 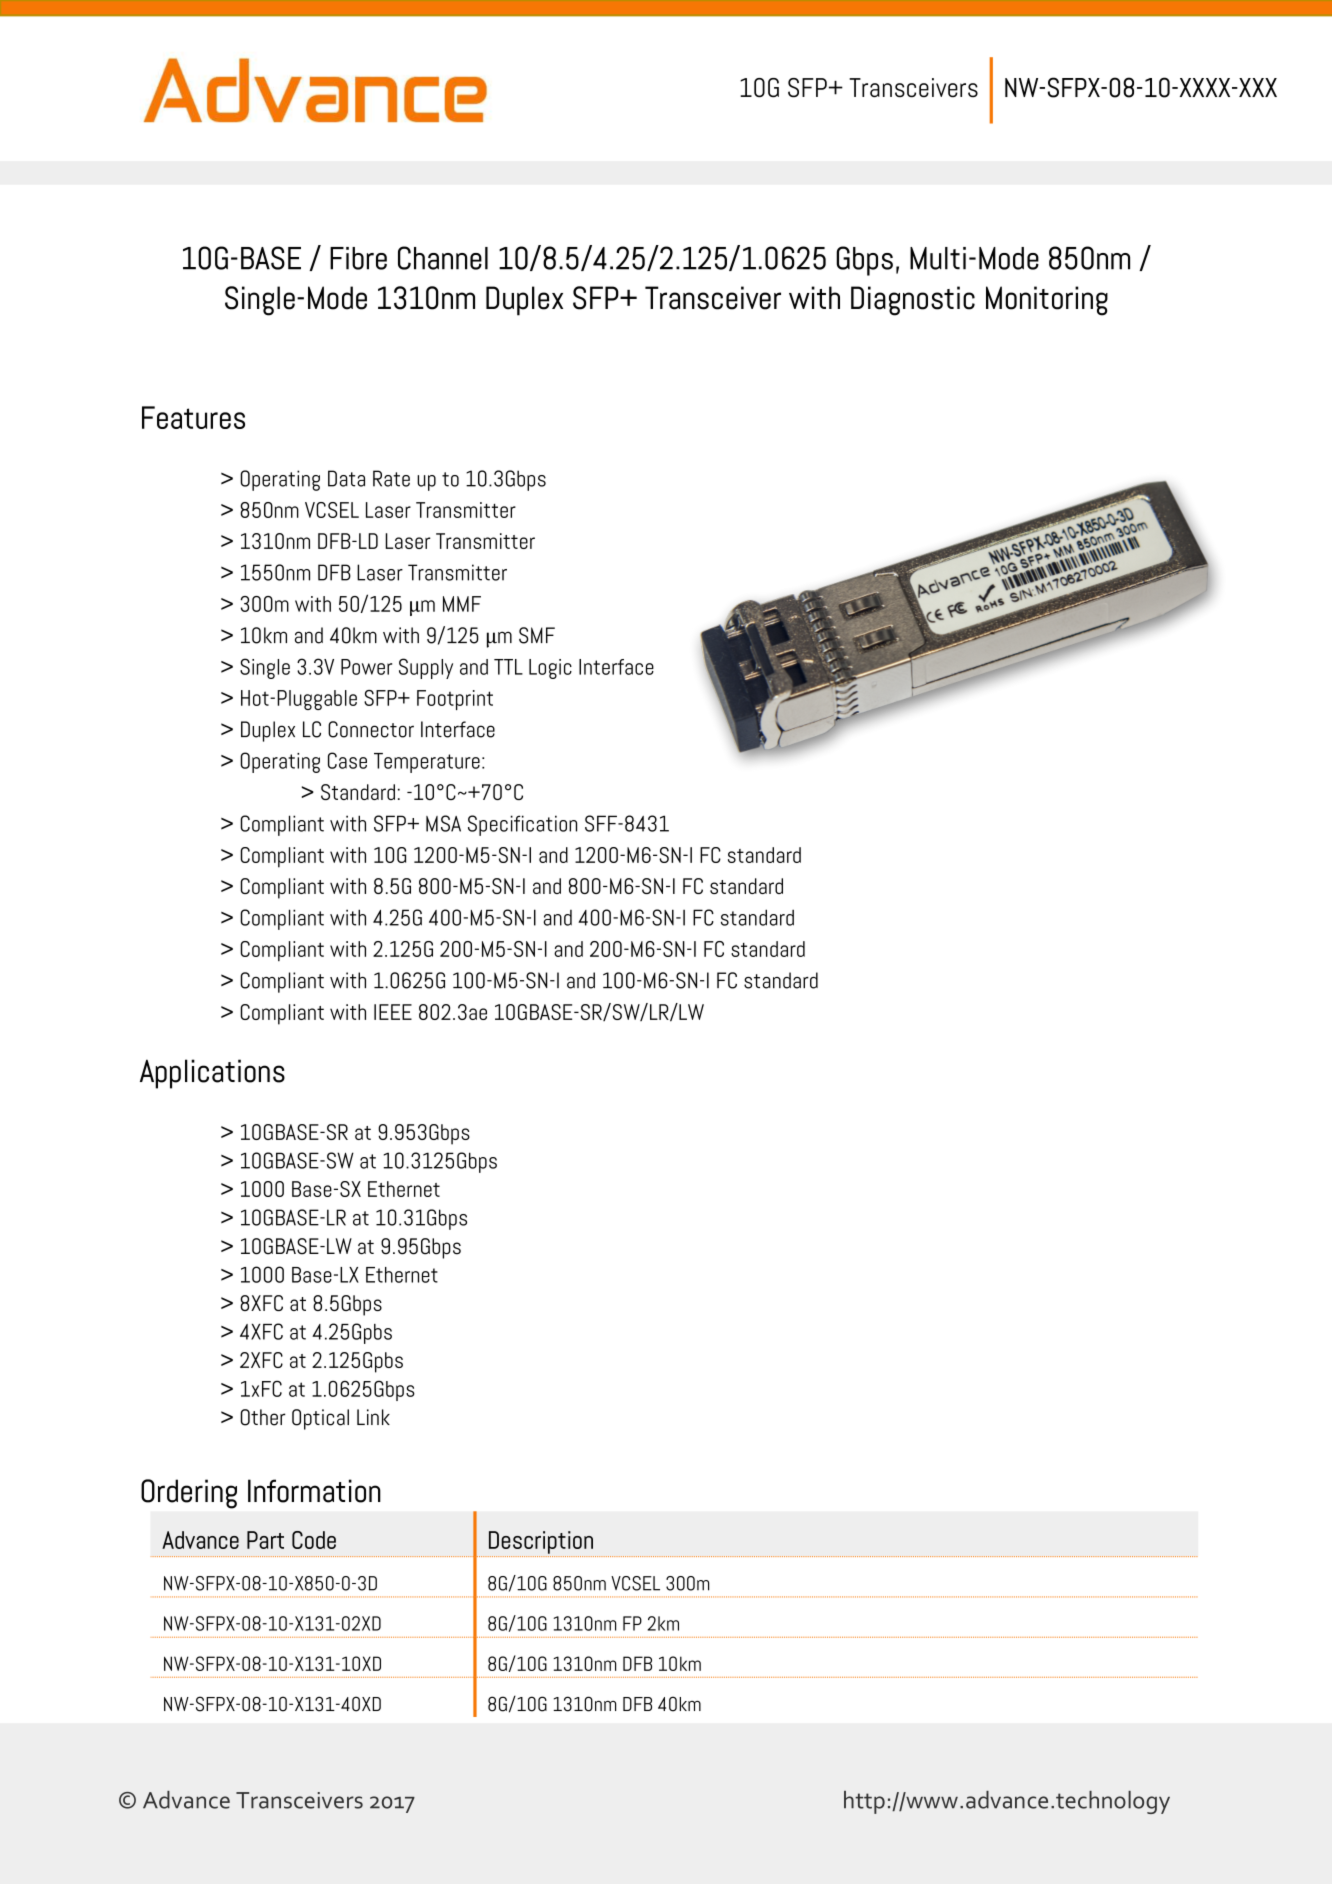 I want to click on Description, so click(x=541, y=1542).
